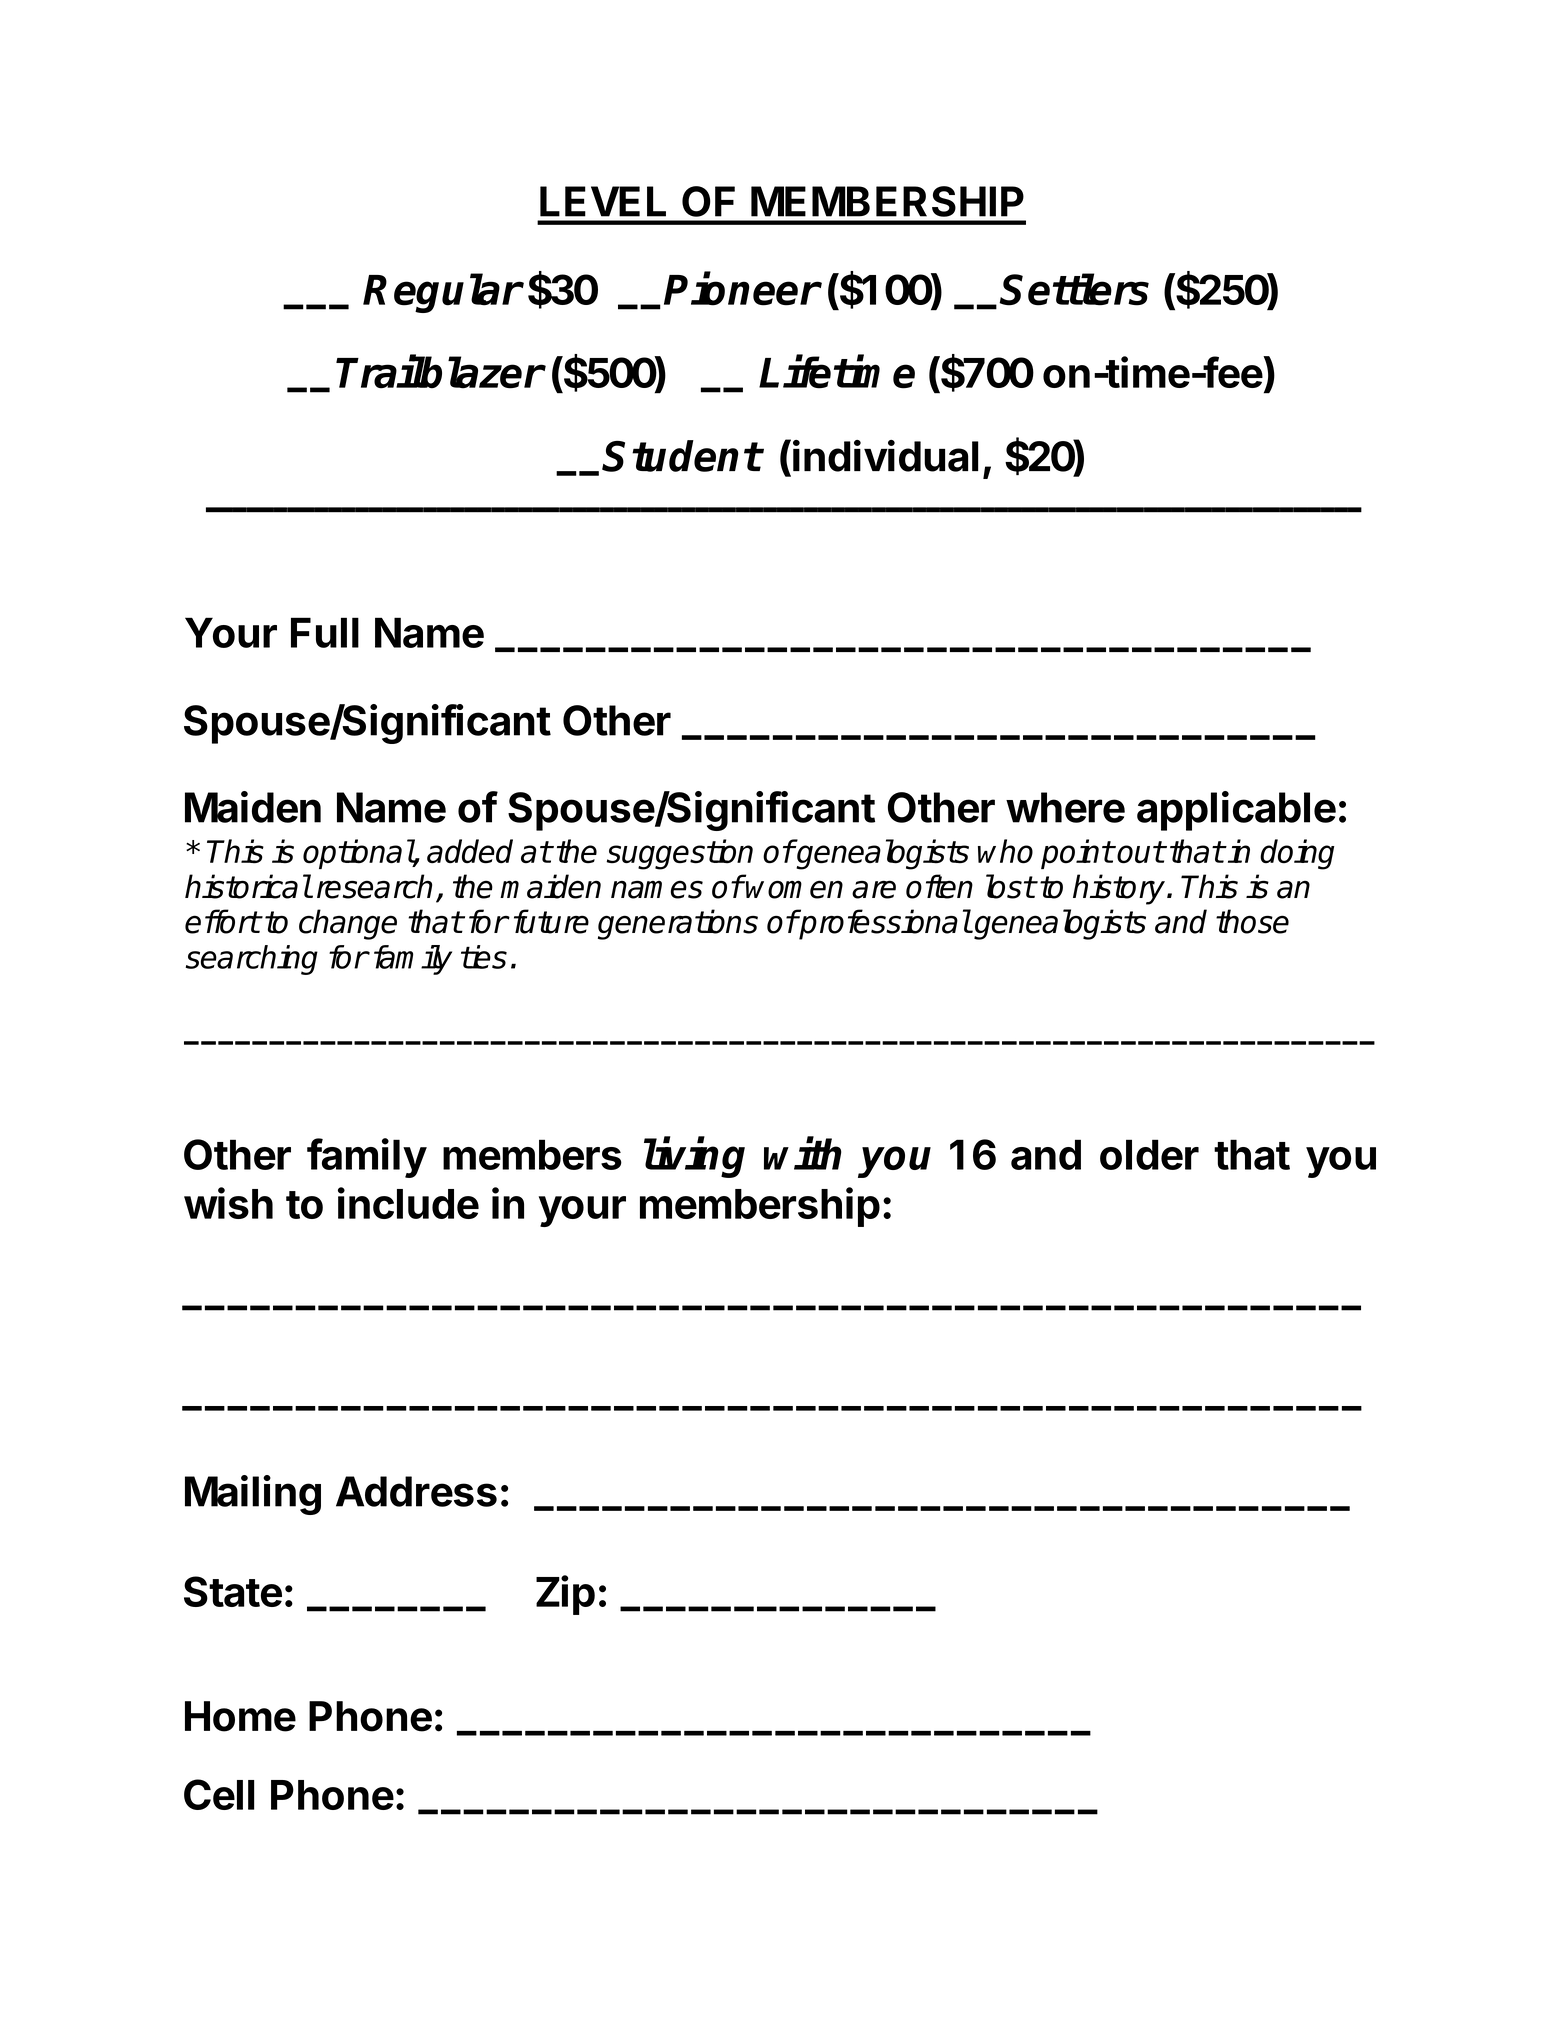 This document has height=2024, width=1564. What do you see at coordinates (603, 201) in the document?
I see `LEVEL` at bounding box center [603, 201].
